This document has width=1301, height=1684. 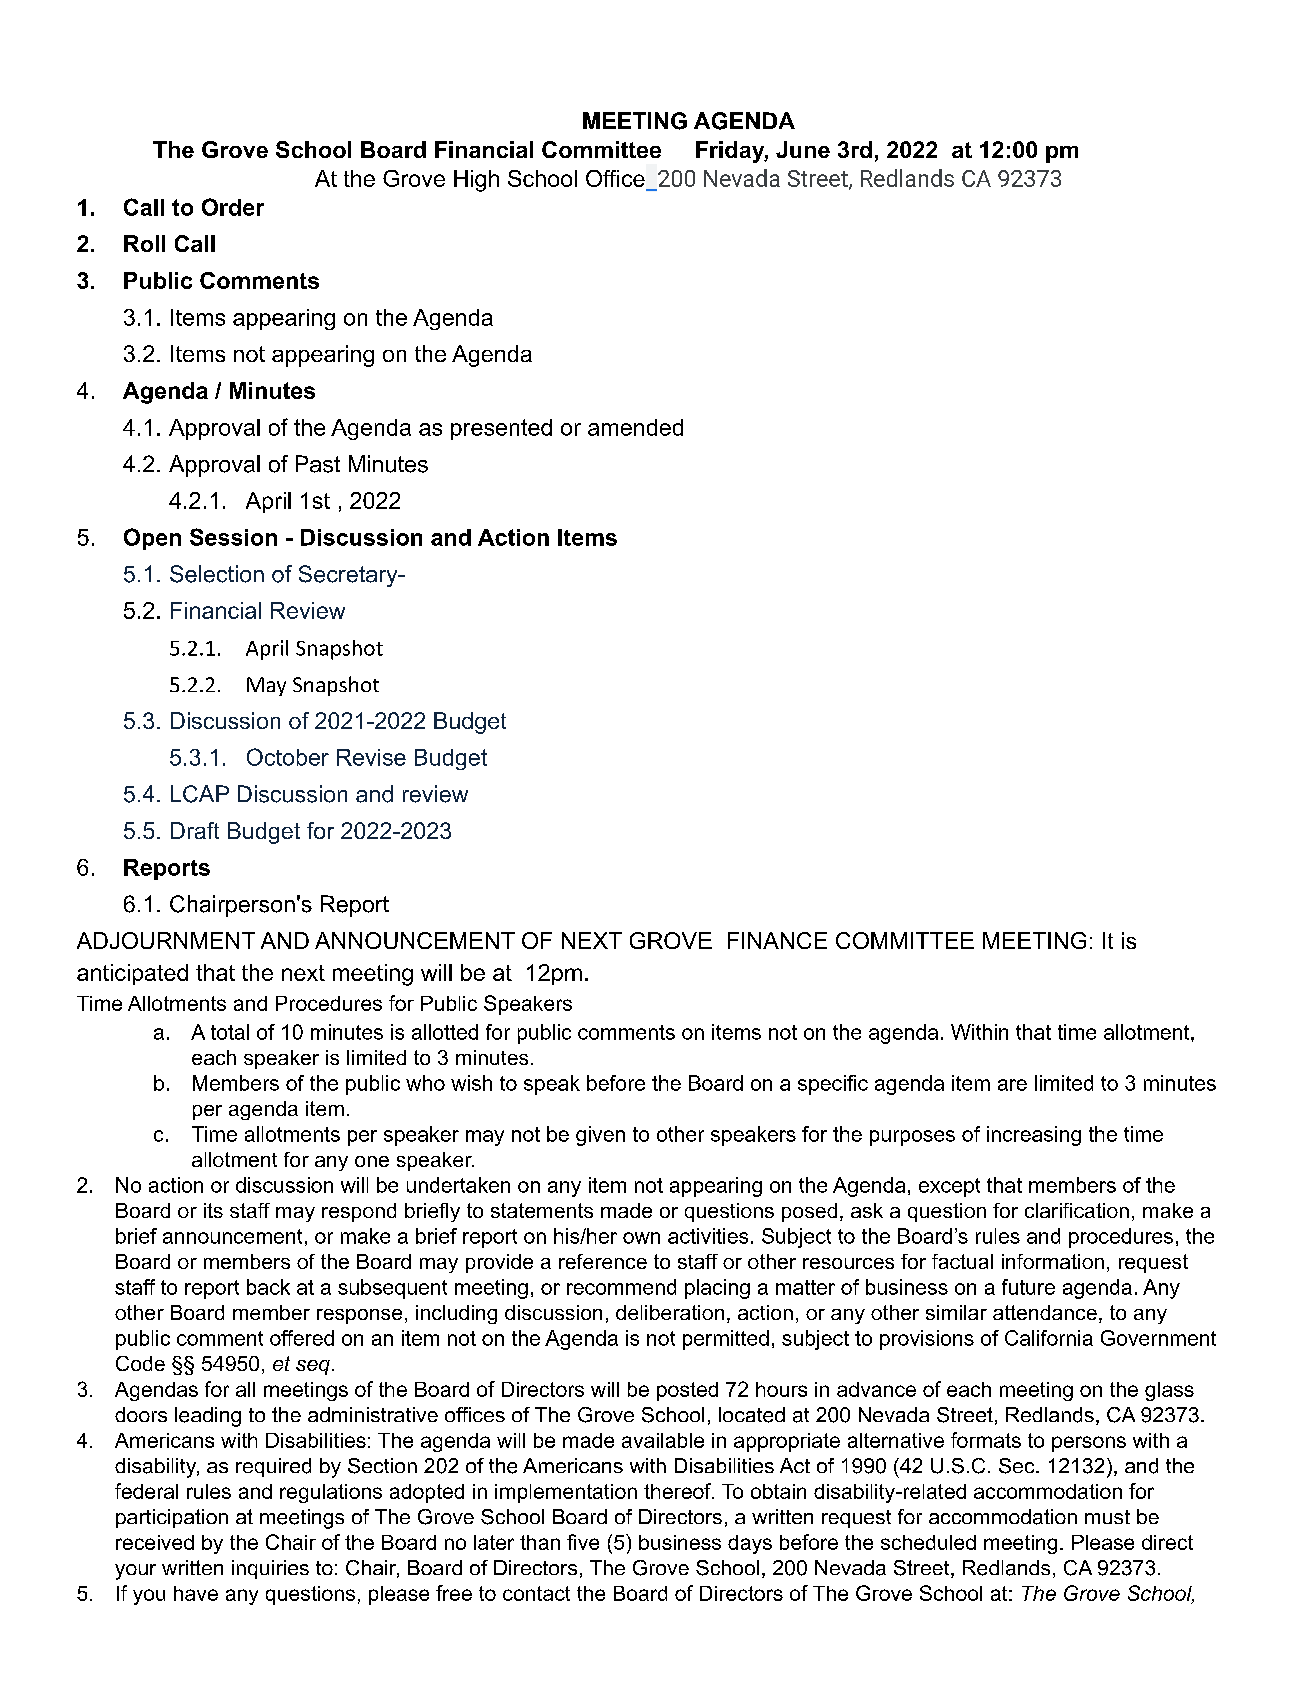 What do you see at coordinates (803, 149) in the document?
I see `June` at bounding box center [803, 149].
